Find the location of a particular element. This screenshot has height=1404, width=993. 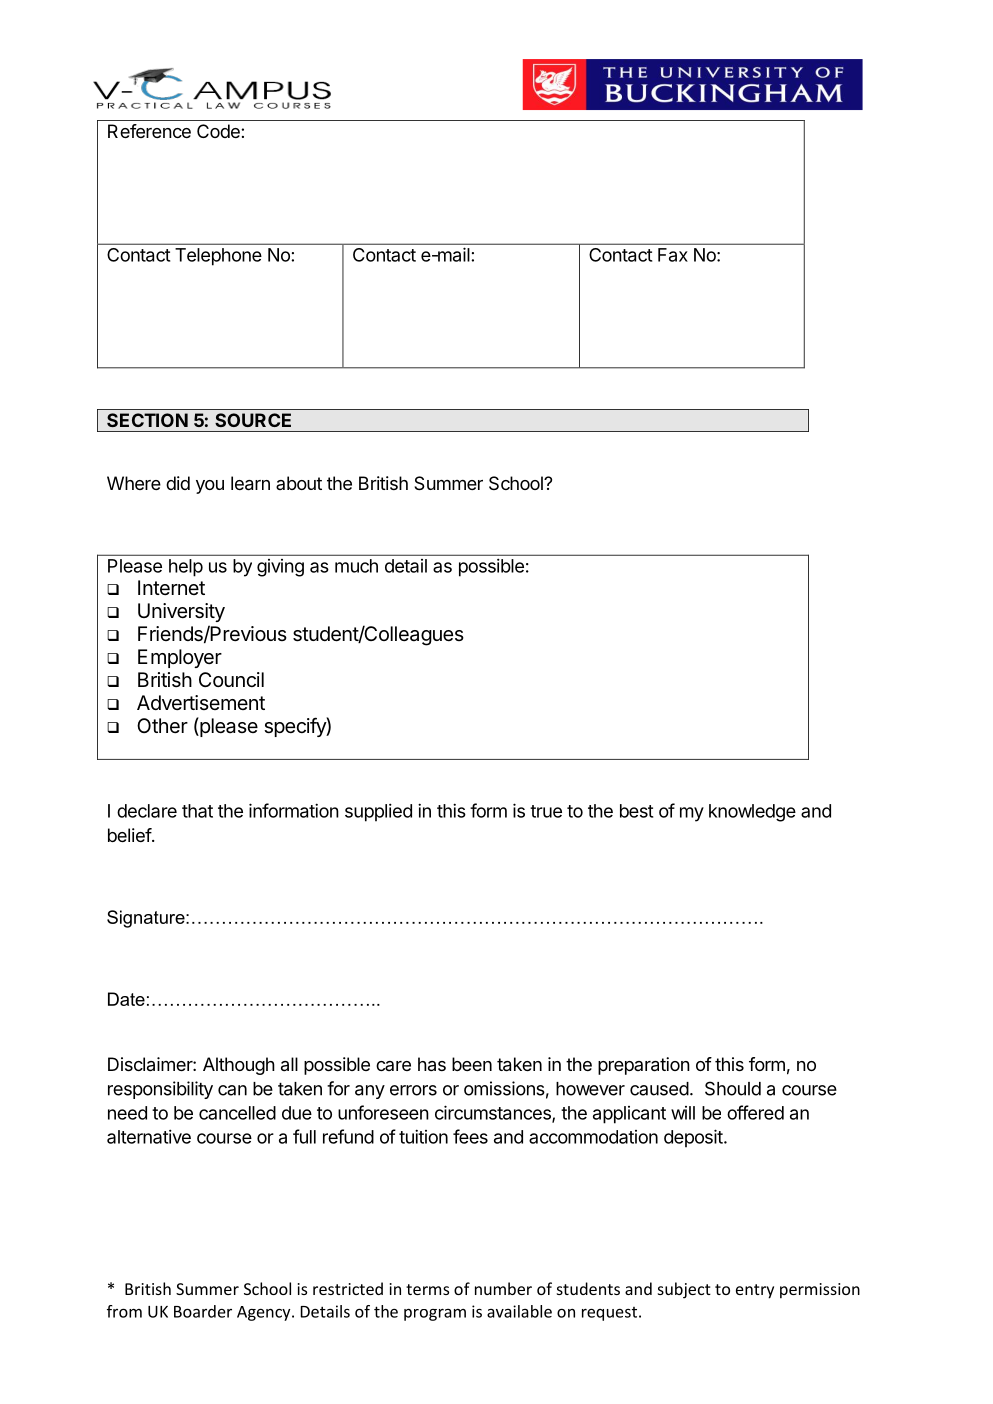

Fax is located at coordinates (673, 255).
